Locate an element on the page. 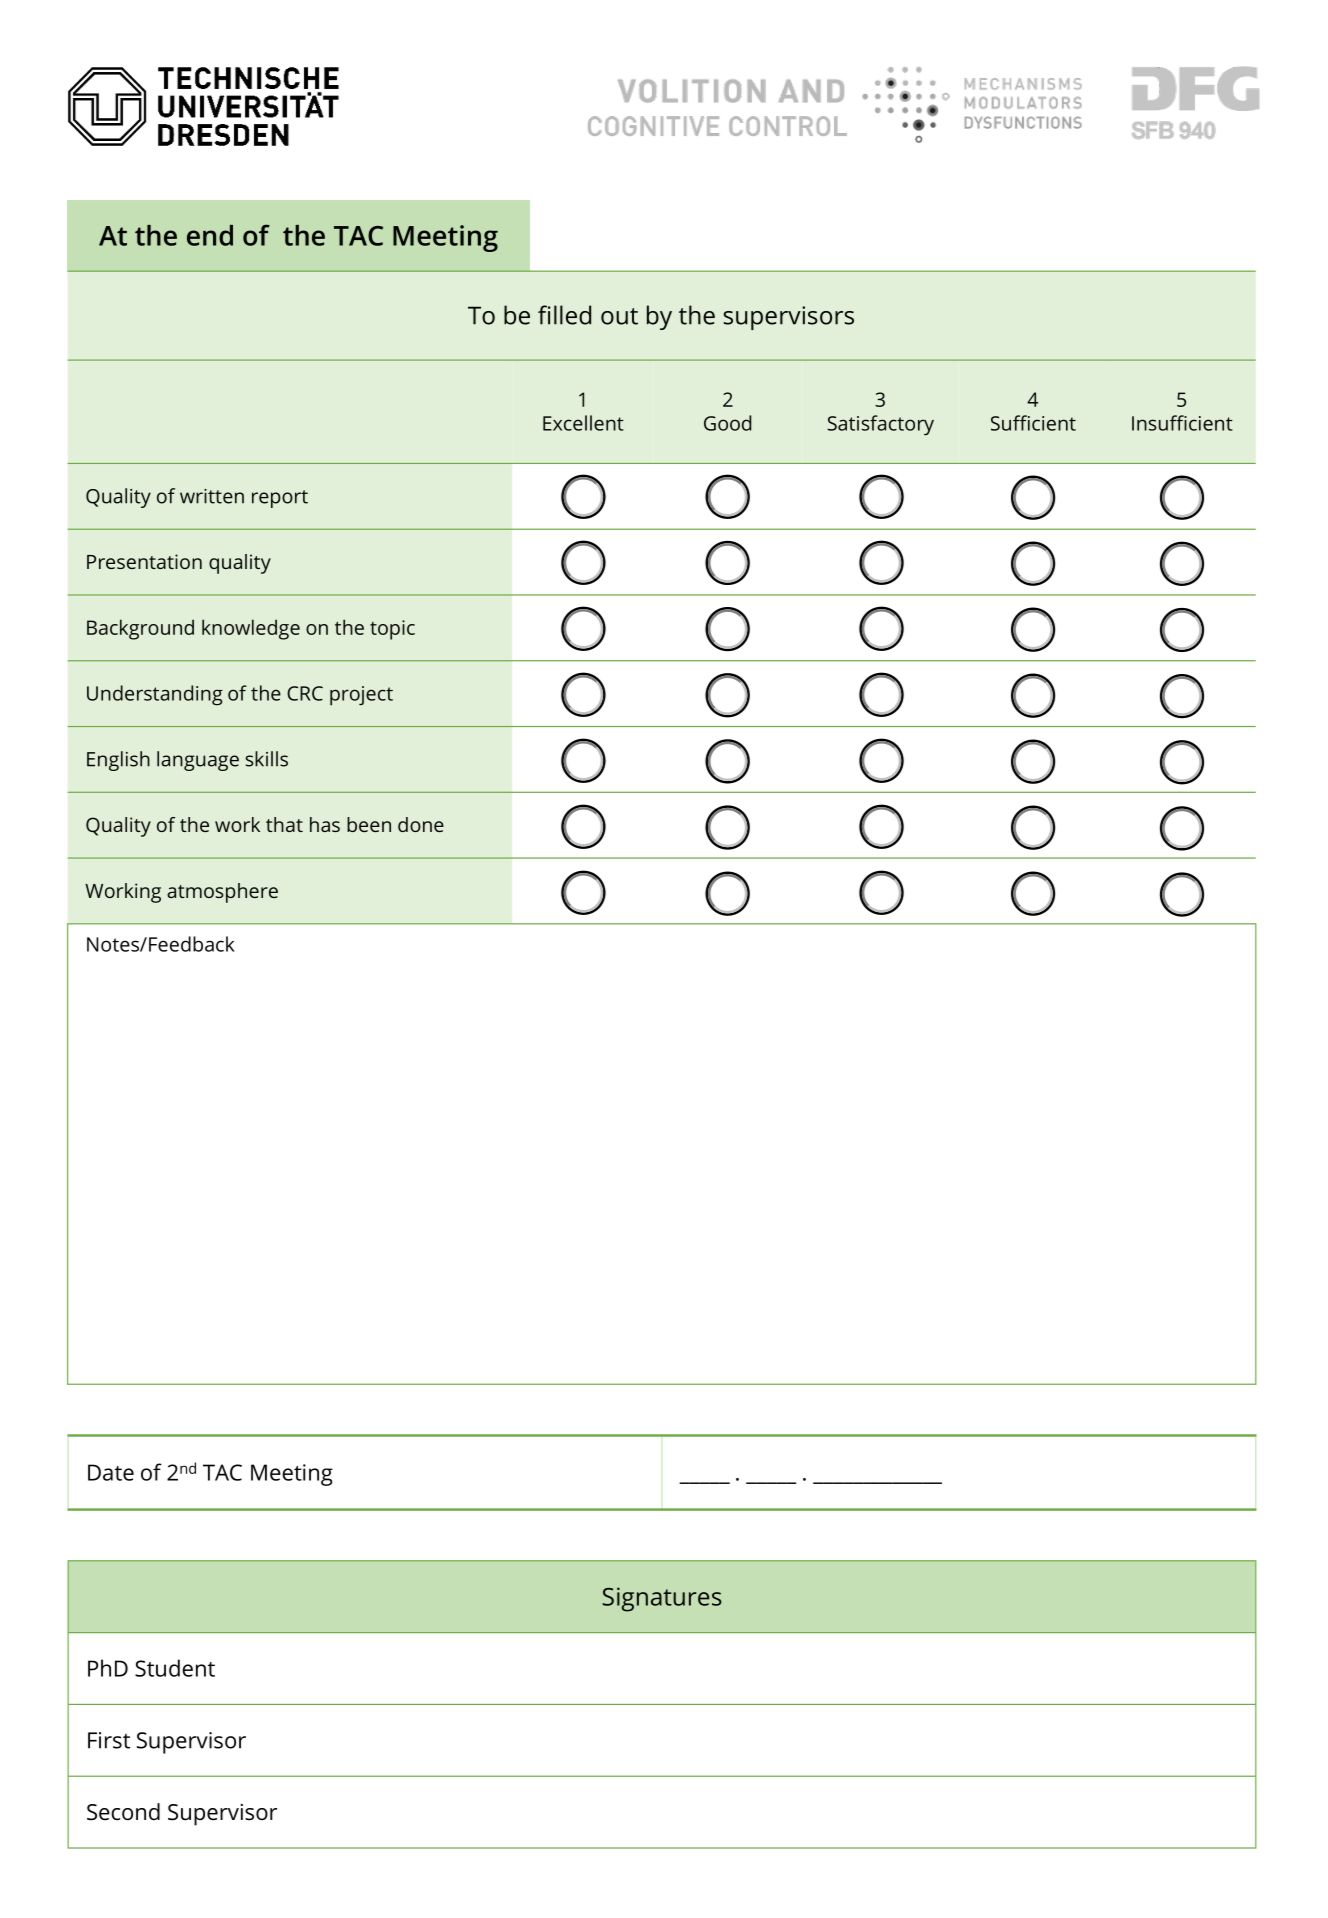 The height and width of the document is (1918, 1328). done is located at coordinates (421, 824).
